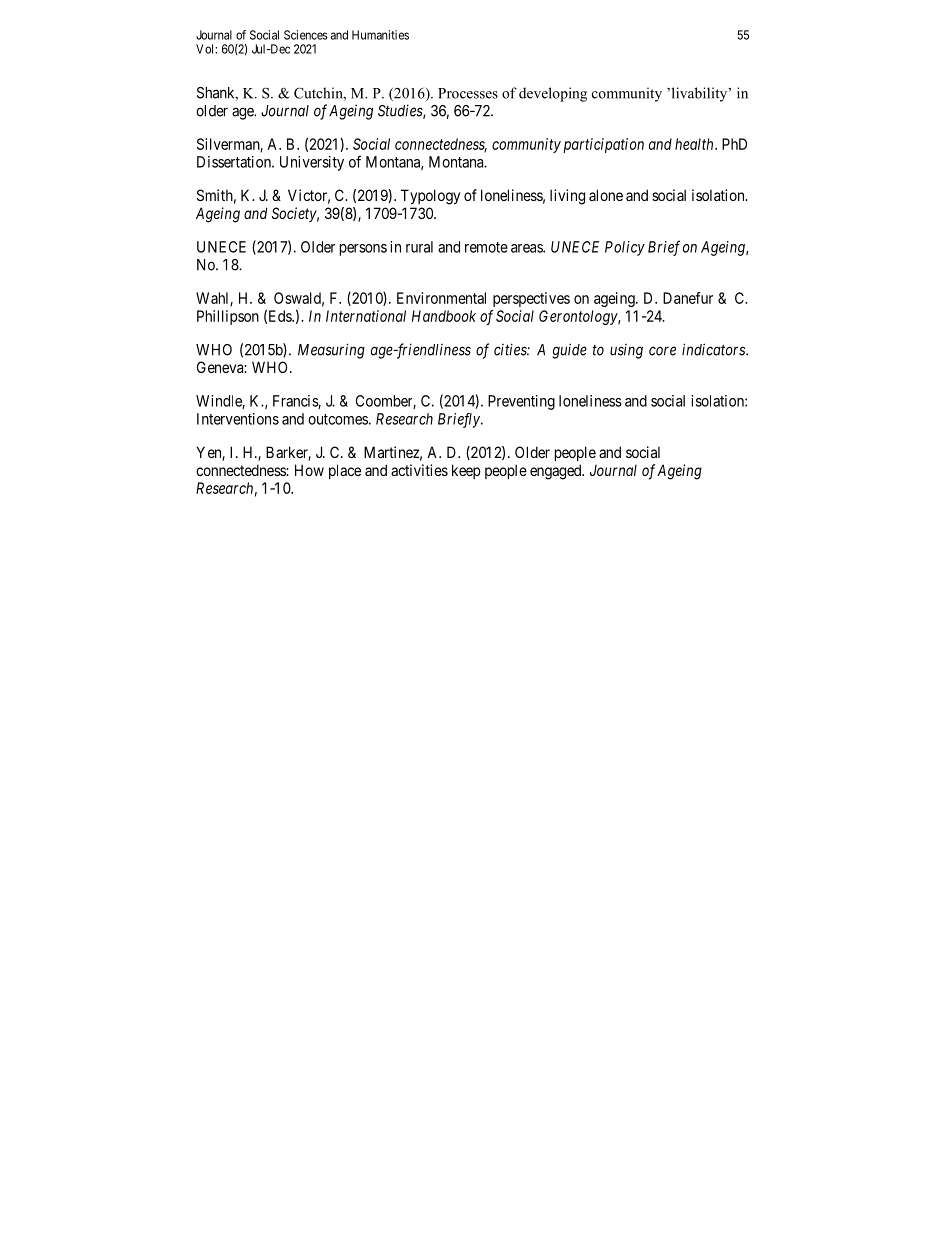 This screenshot has height=1233, width=952. I want to click on core, so click(662, 351).
